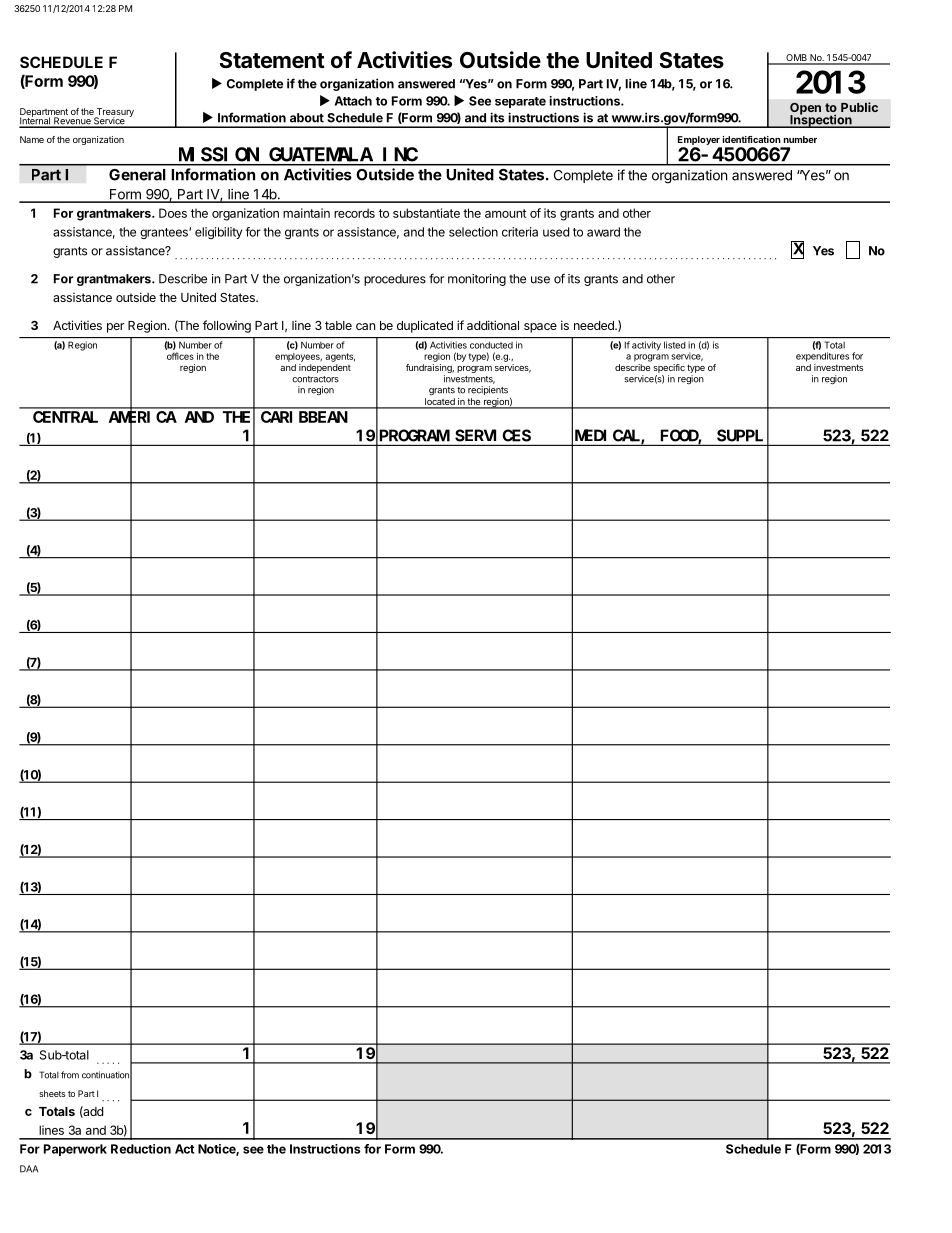 The width and height of the page is (952, 1233). Describe the element at coordinates (669, 368) in the page. I see `specific` at that location.
